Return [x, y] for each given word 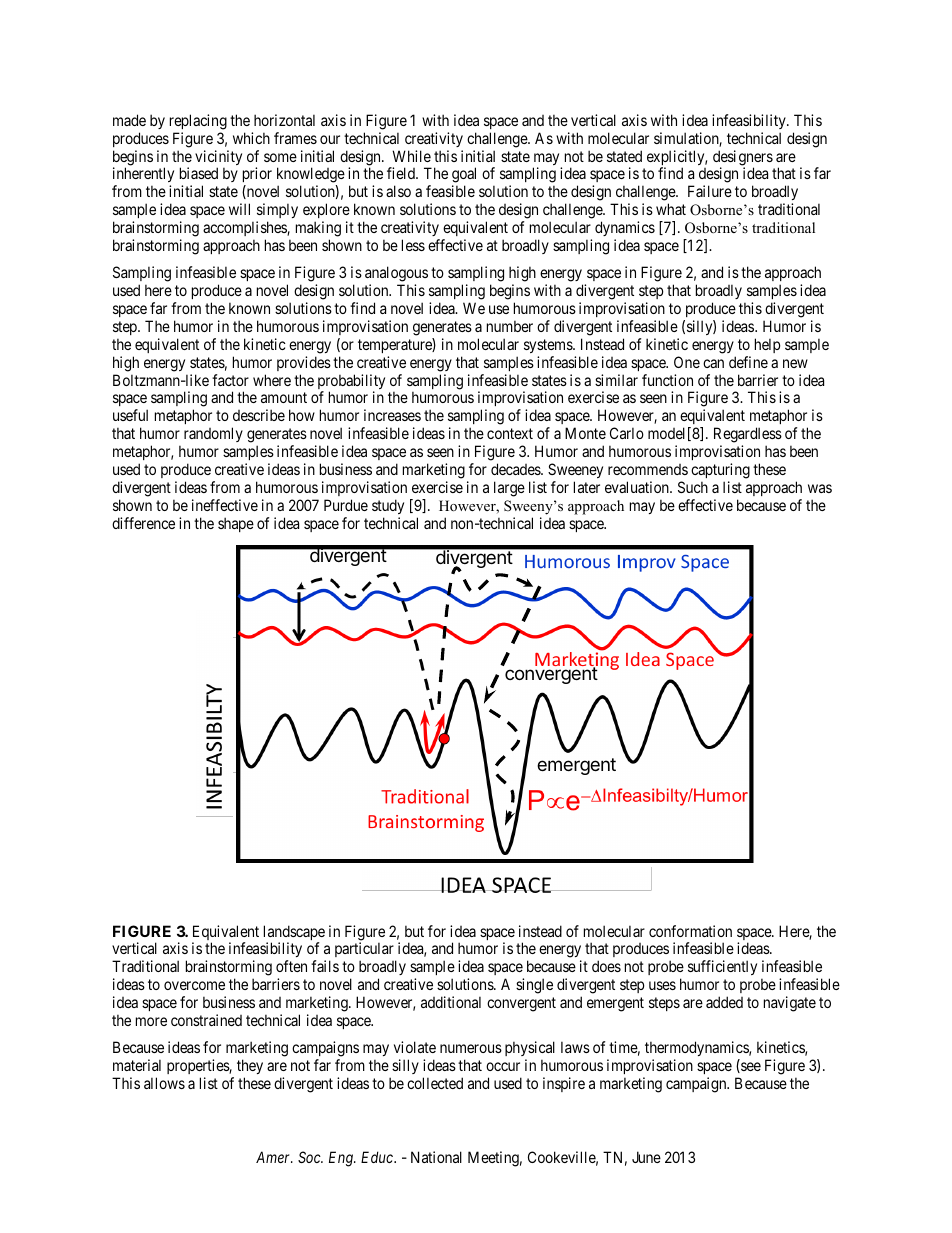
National [436, 1157]
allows [164, 1083]
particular [365, 951]
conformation [690, 931]
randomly [213, 434]
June [646, 1157]
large [509, 489]
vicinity [218, 159]
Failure [710, 191]
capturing [720, 472]
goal [464, 176]
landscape [294, 934]
